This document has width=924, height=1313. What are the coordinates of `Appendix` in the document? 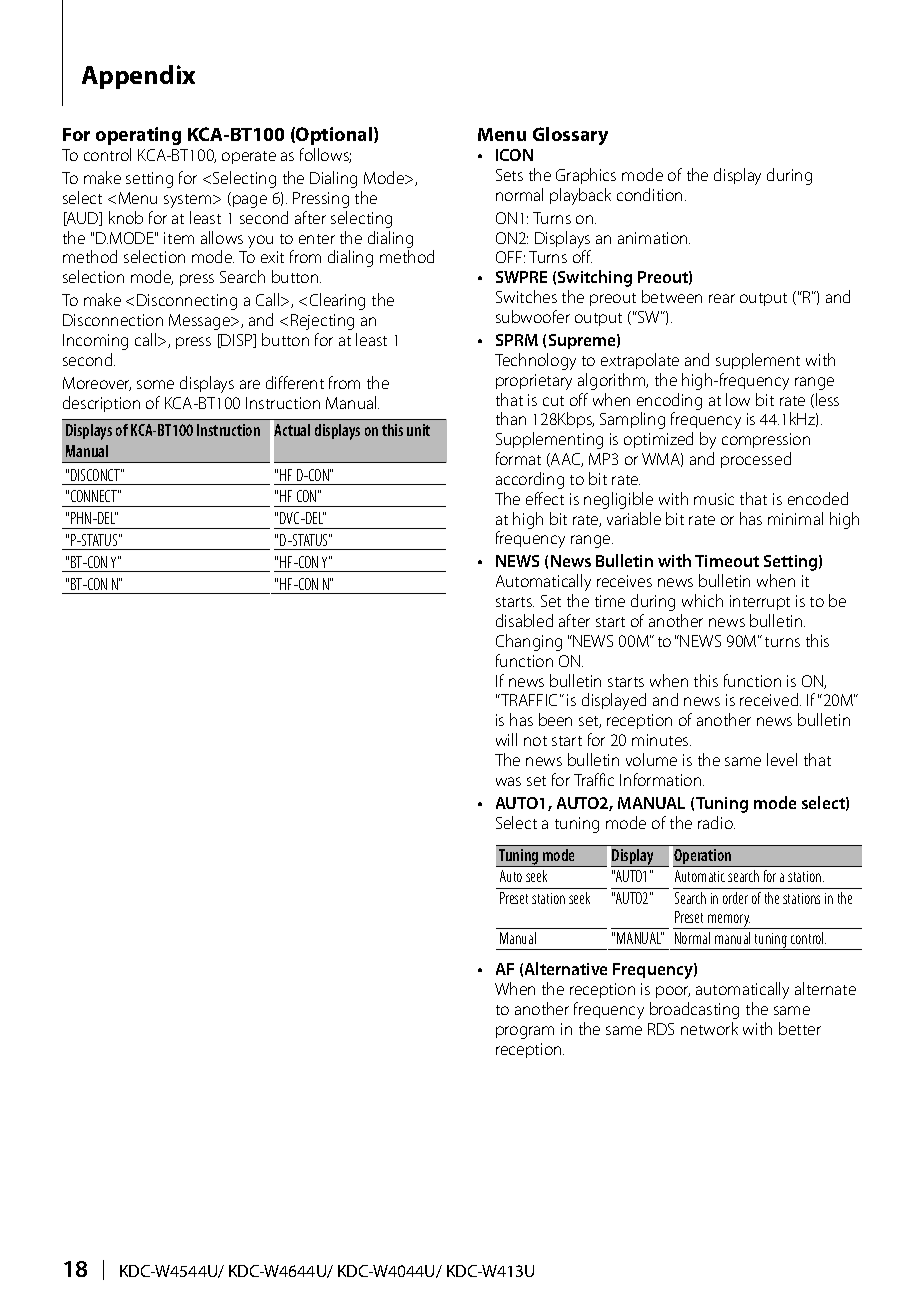 It's located at (138, 77).
